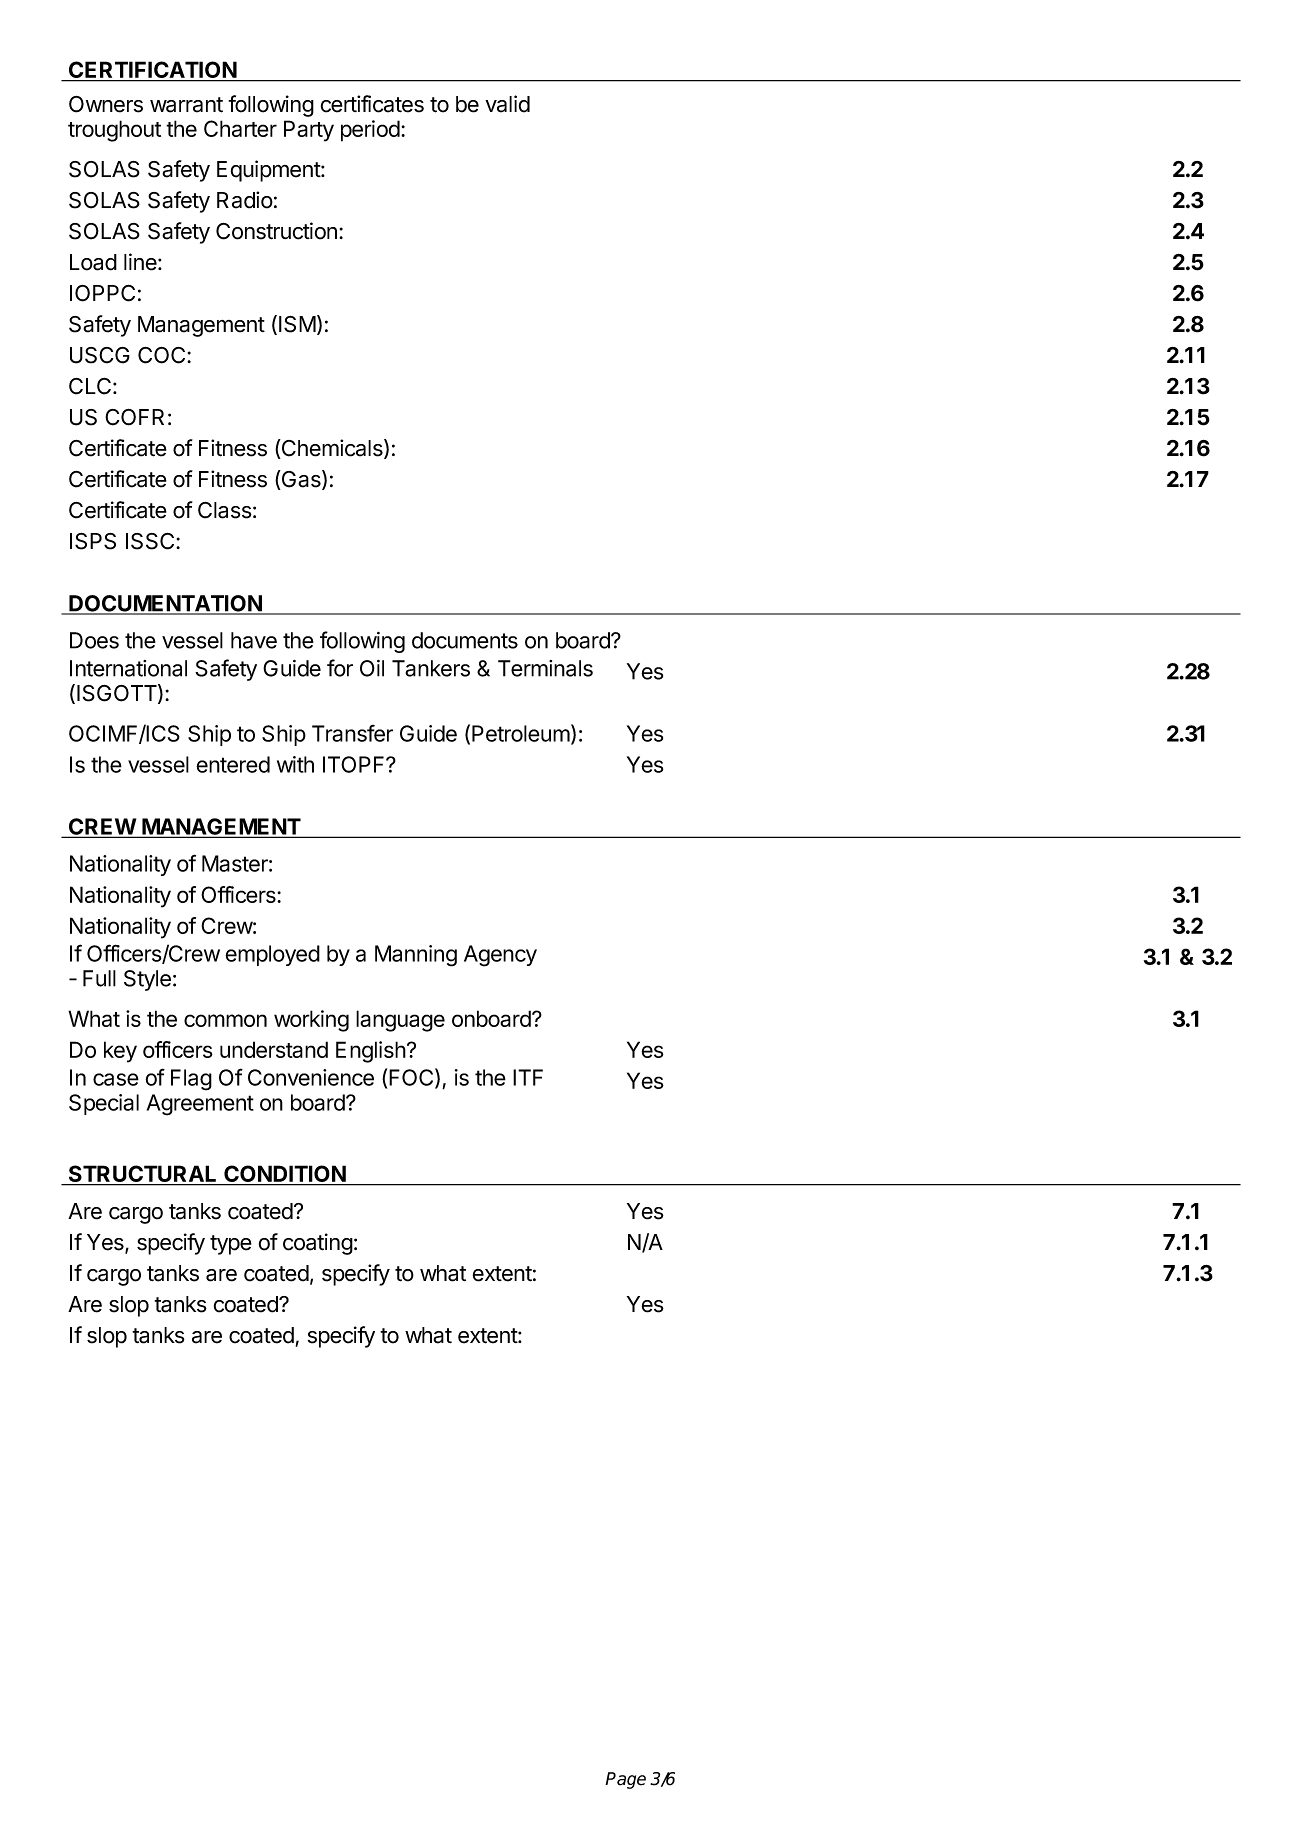  I want to click on STRUCTURAL, so click(143, 1175).
